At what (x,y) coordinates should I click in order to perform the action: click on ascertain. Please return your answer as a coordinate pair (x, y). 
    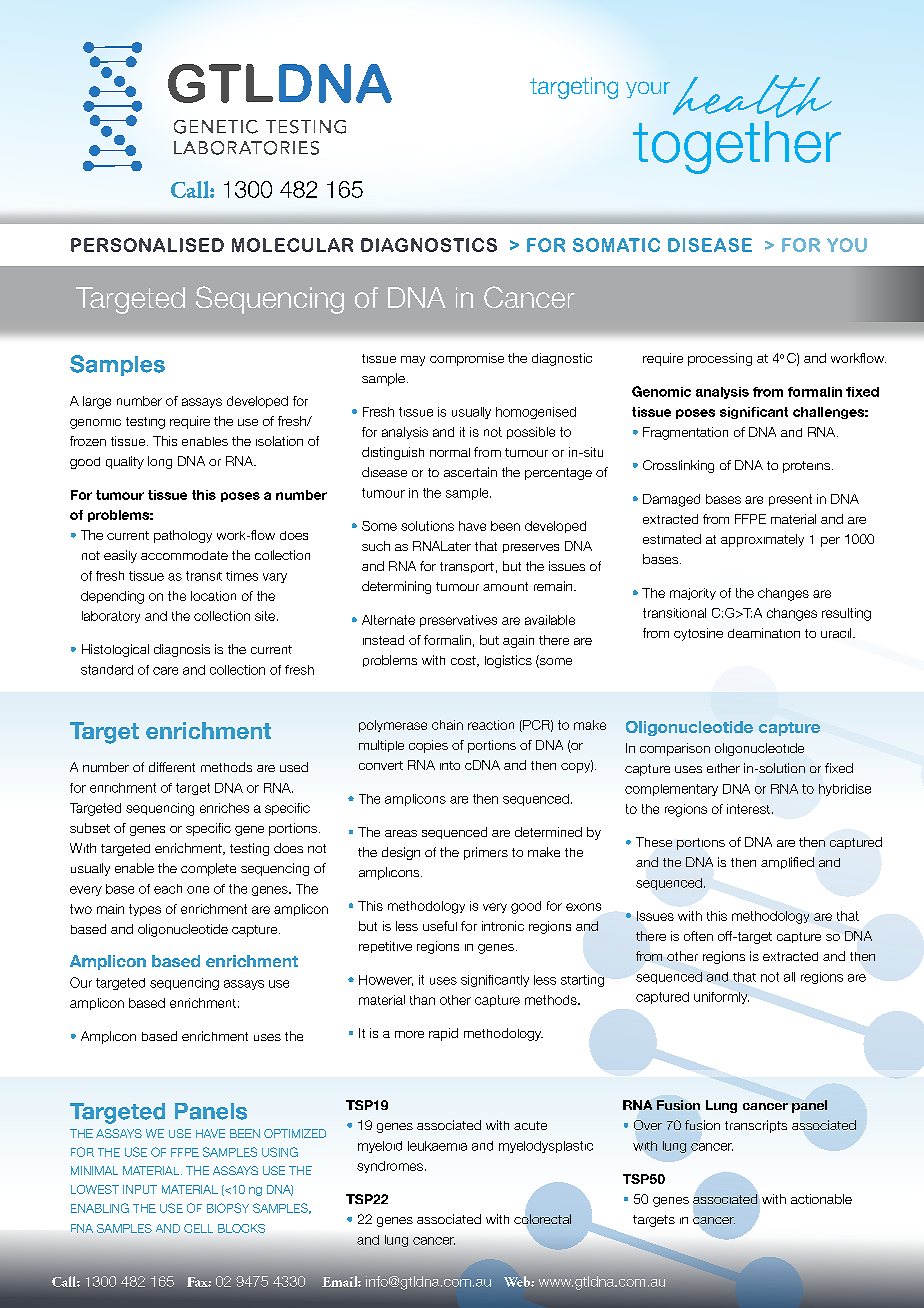
    Looking at the image, I should click on (470, 472).
